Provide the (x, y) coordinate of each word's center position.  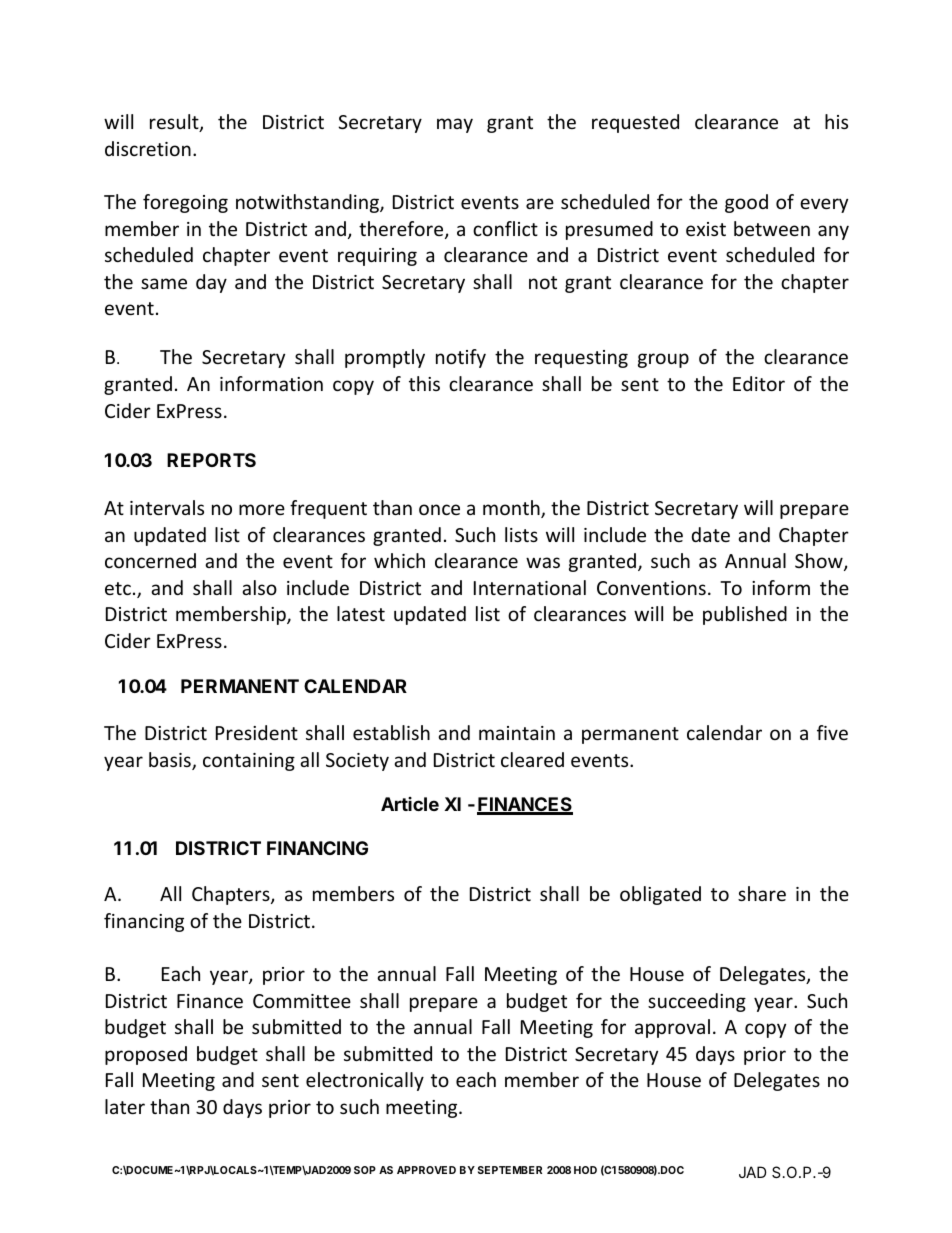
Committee (302, 1001)
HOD (585, 1170)
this (424, 383)
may (455, 125)
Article (410, 804)
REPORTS (211, 460)
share (762, 893)
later (125, 1106)
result (175, 123)
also (259, 587)
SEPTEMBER (510, 1170)
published (745, 615)
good (746, 203)
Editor (759, 383)
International (530, 587)
